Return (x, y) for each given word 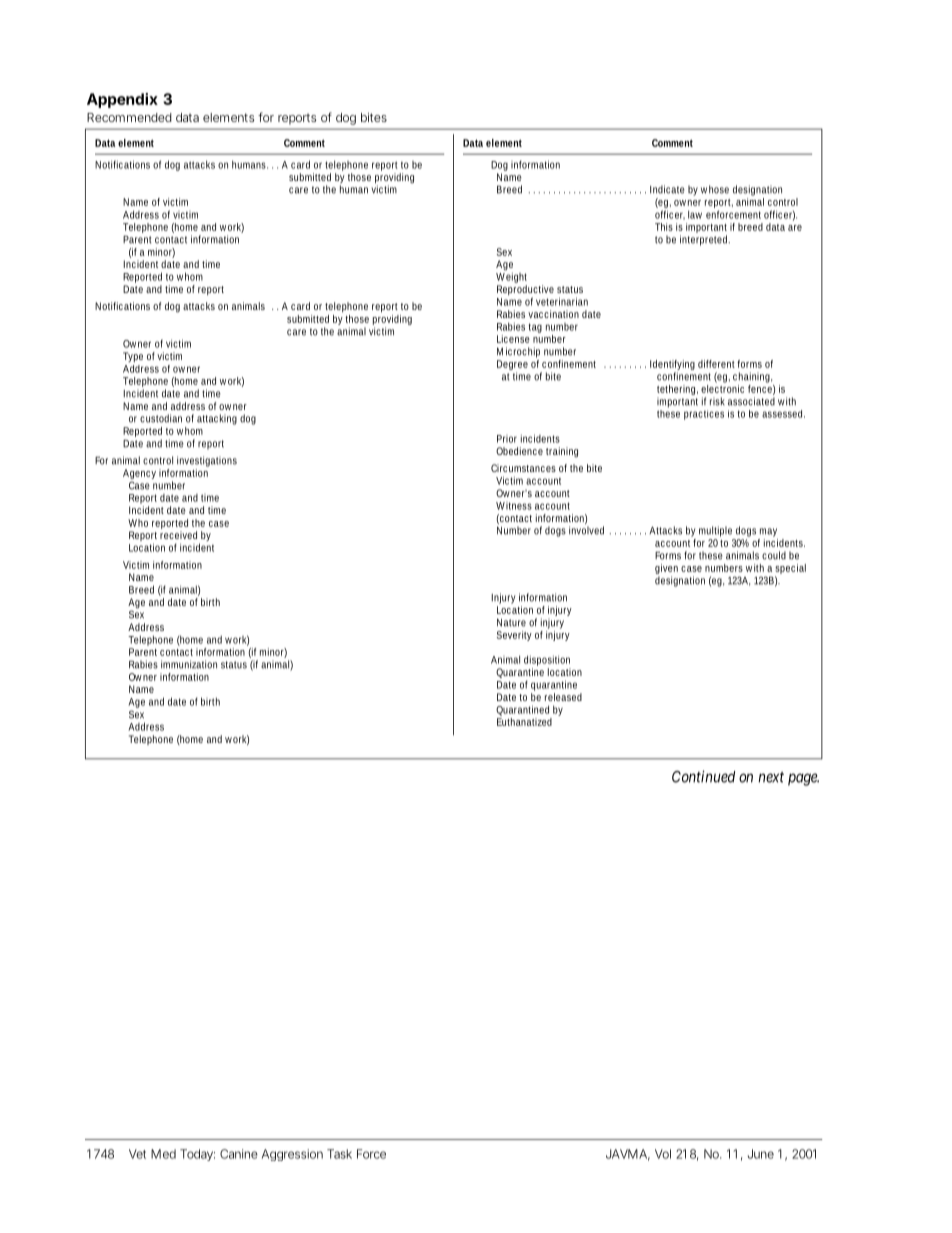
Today (197, 1155)
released (563, 697)
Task (339, 1154)
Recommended (129, 117)
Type (133, 357)
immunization (189, 664)
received (178, 535)
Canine (239, 1154)
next (771, 777)
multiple (715, 531)
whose (715, 189)
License (513, 339)
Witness (514, 506)
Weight (511, 278)
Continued (703, 776)
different (716, 364)
